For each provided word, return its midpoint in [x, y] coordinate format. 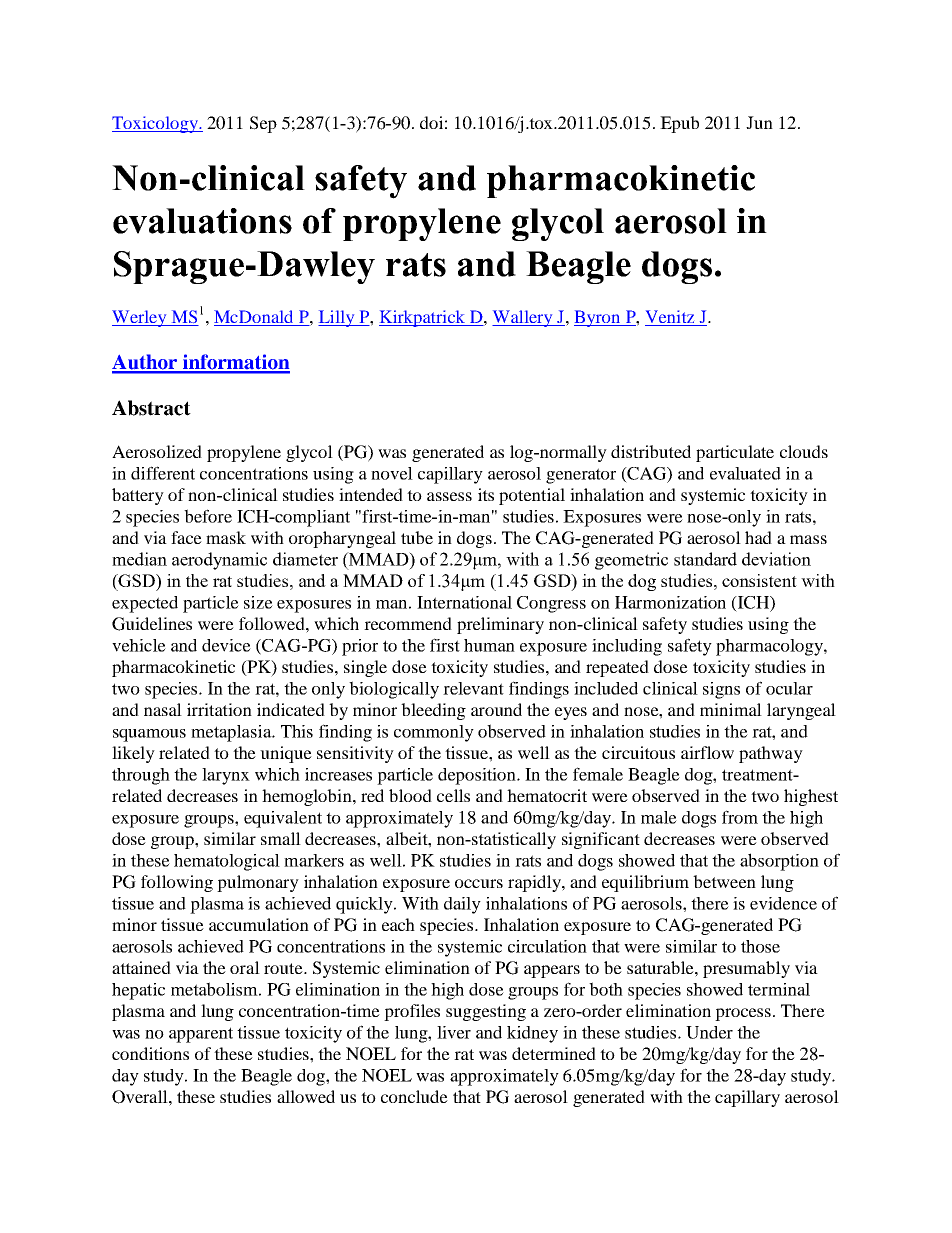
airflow [707, 752]
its [486, 494]
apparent [201, 1035]
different [163, 473]
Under [709, 1032]
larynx [226, 776]
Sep [263, 124]
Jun [759, 122]
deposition [478, 776]
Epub [679, 124]
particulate [735, 453]
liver [454, 1032]
